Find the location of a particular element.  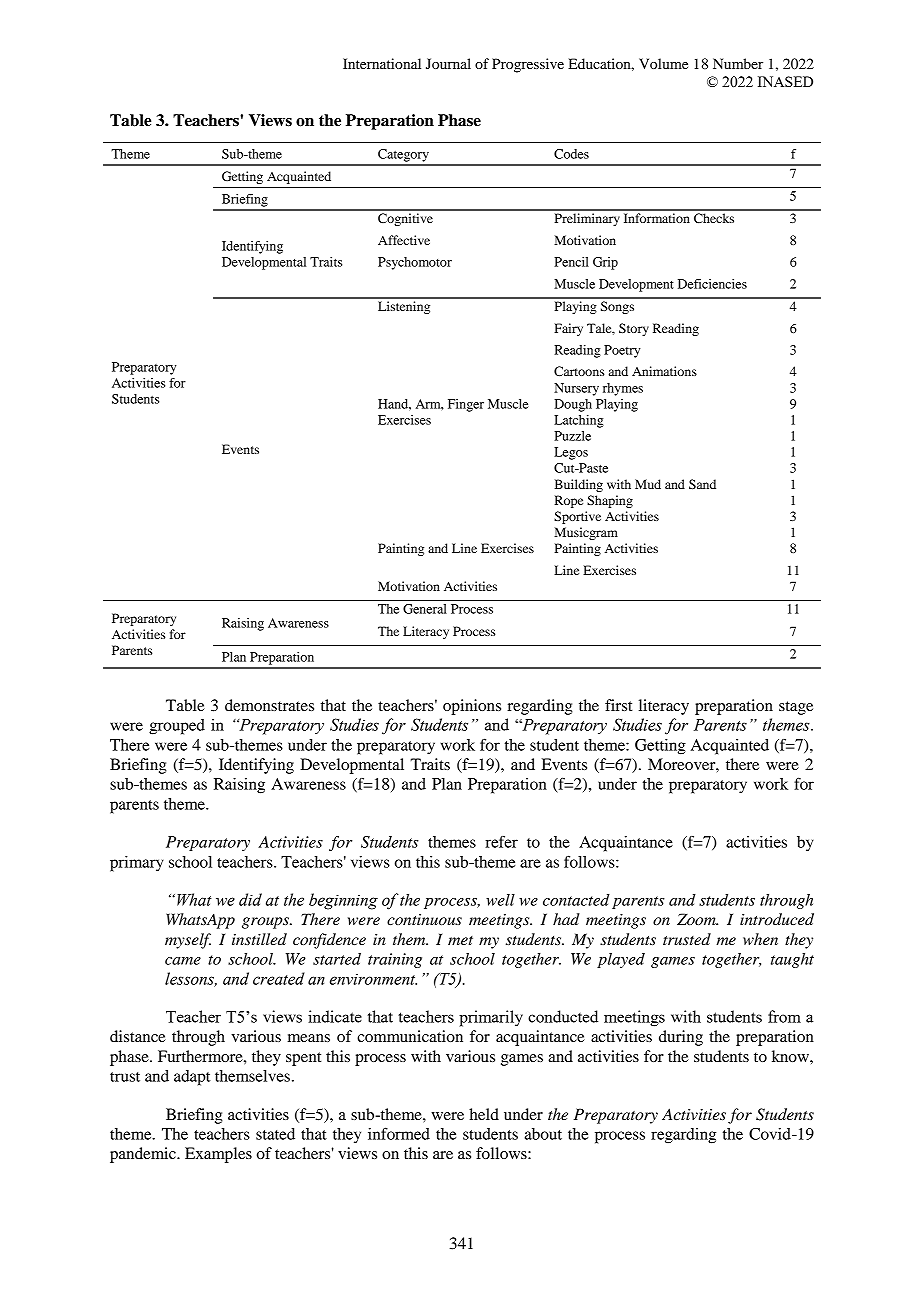

International is located at coordinates (382, 63).
